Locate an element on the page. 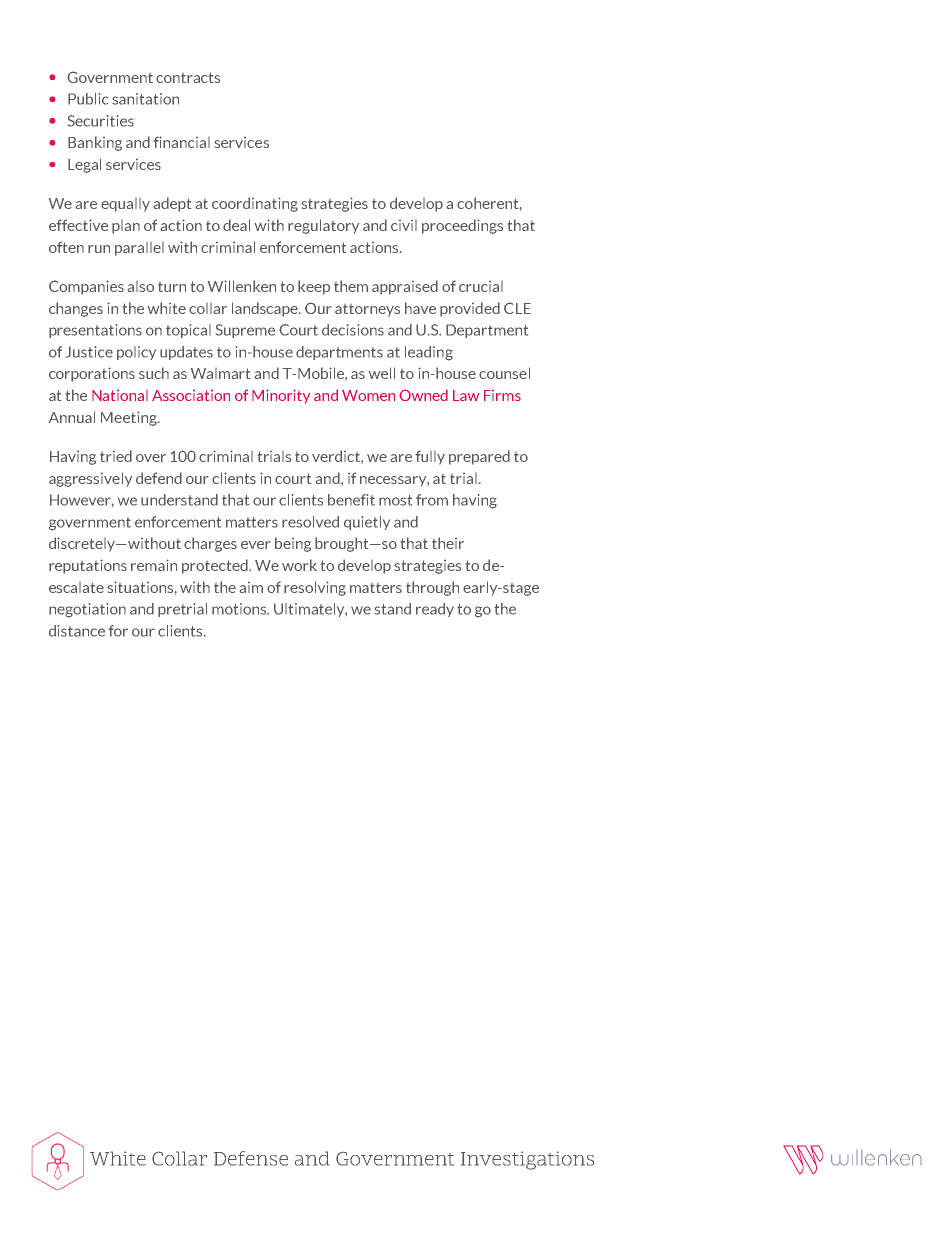 The width and height of the page is (952, 1233). Defense is located at coordinates (251, 1158).
